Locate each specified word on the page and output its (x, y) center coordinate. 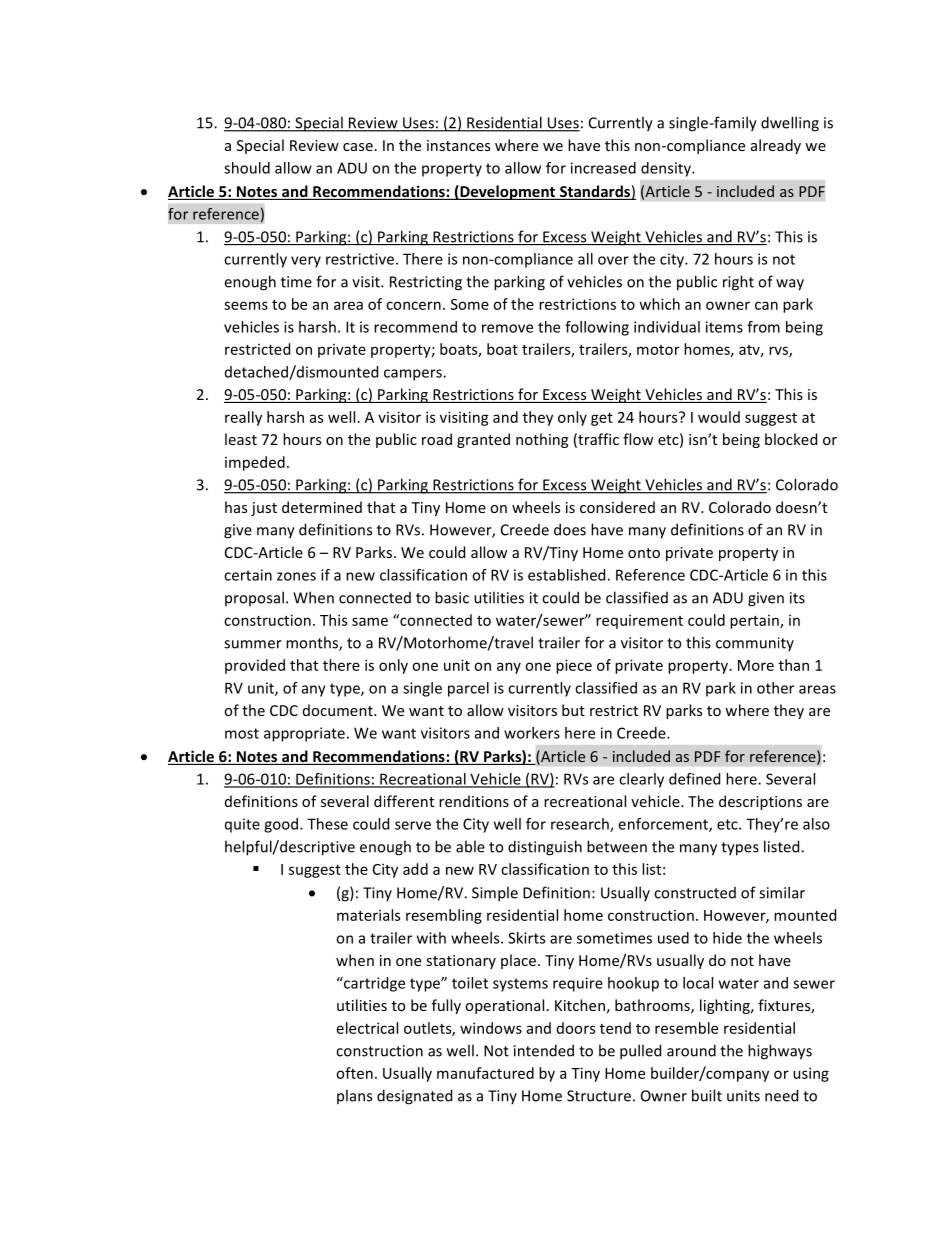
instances (458, 145)
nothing (542, 440)
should (247, 168)
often (354, 1073)
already (776, 146)
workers (532, 733)
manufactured (485, 1073)
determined (322, 507)
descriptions (760, 802)
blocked (791, 439)
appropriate (304, 734)
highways (780, 1052)
